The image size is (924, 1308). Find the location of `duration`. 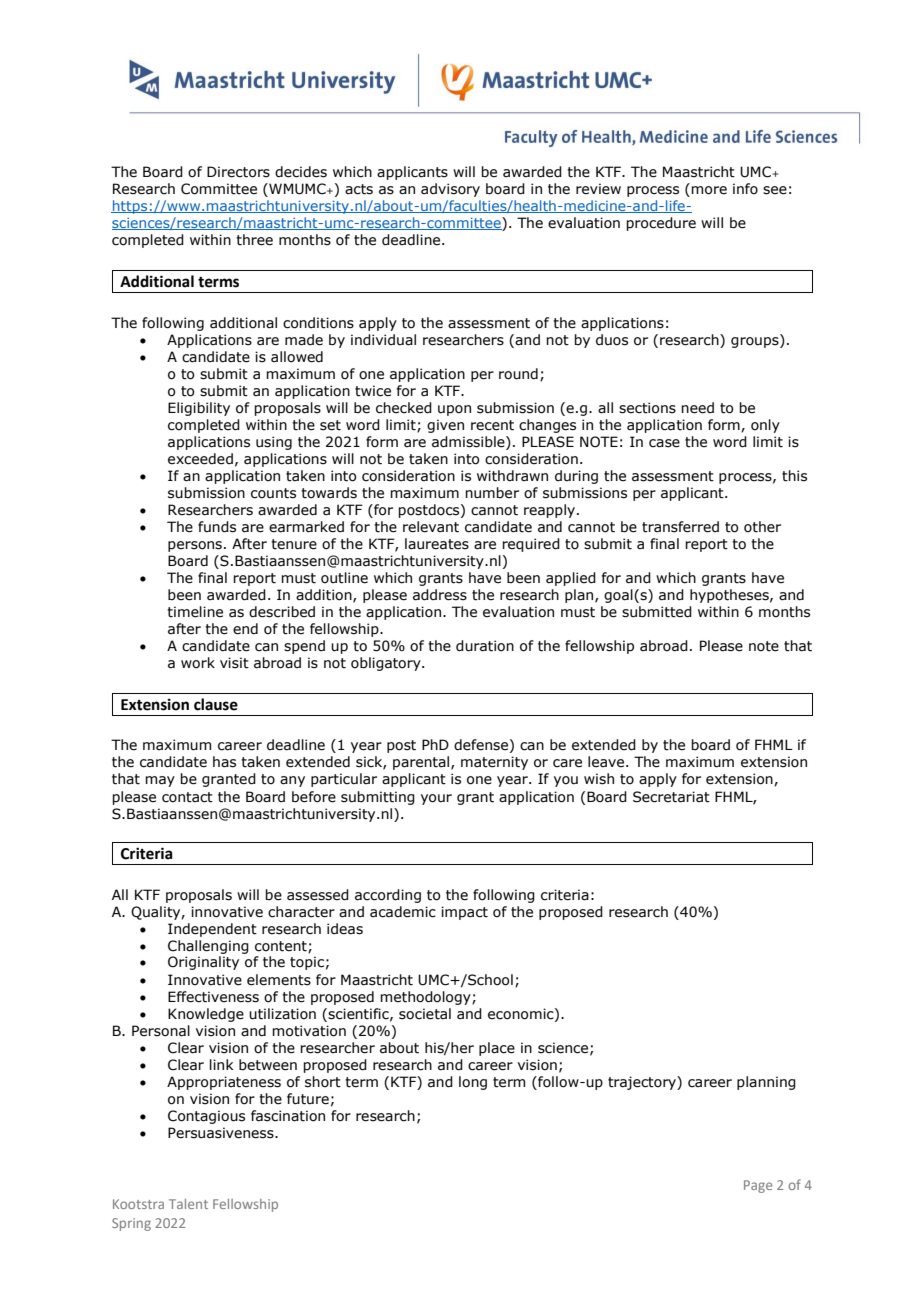

duration is located at coordinates (485, 646).
